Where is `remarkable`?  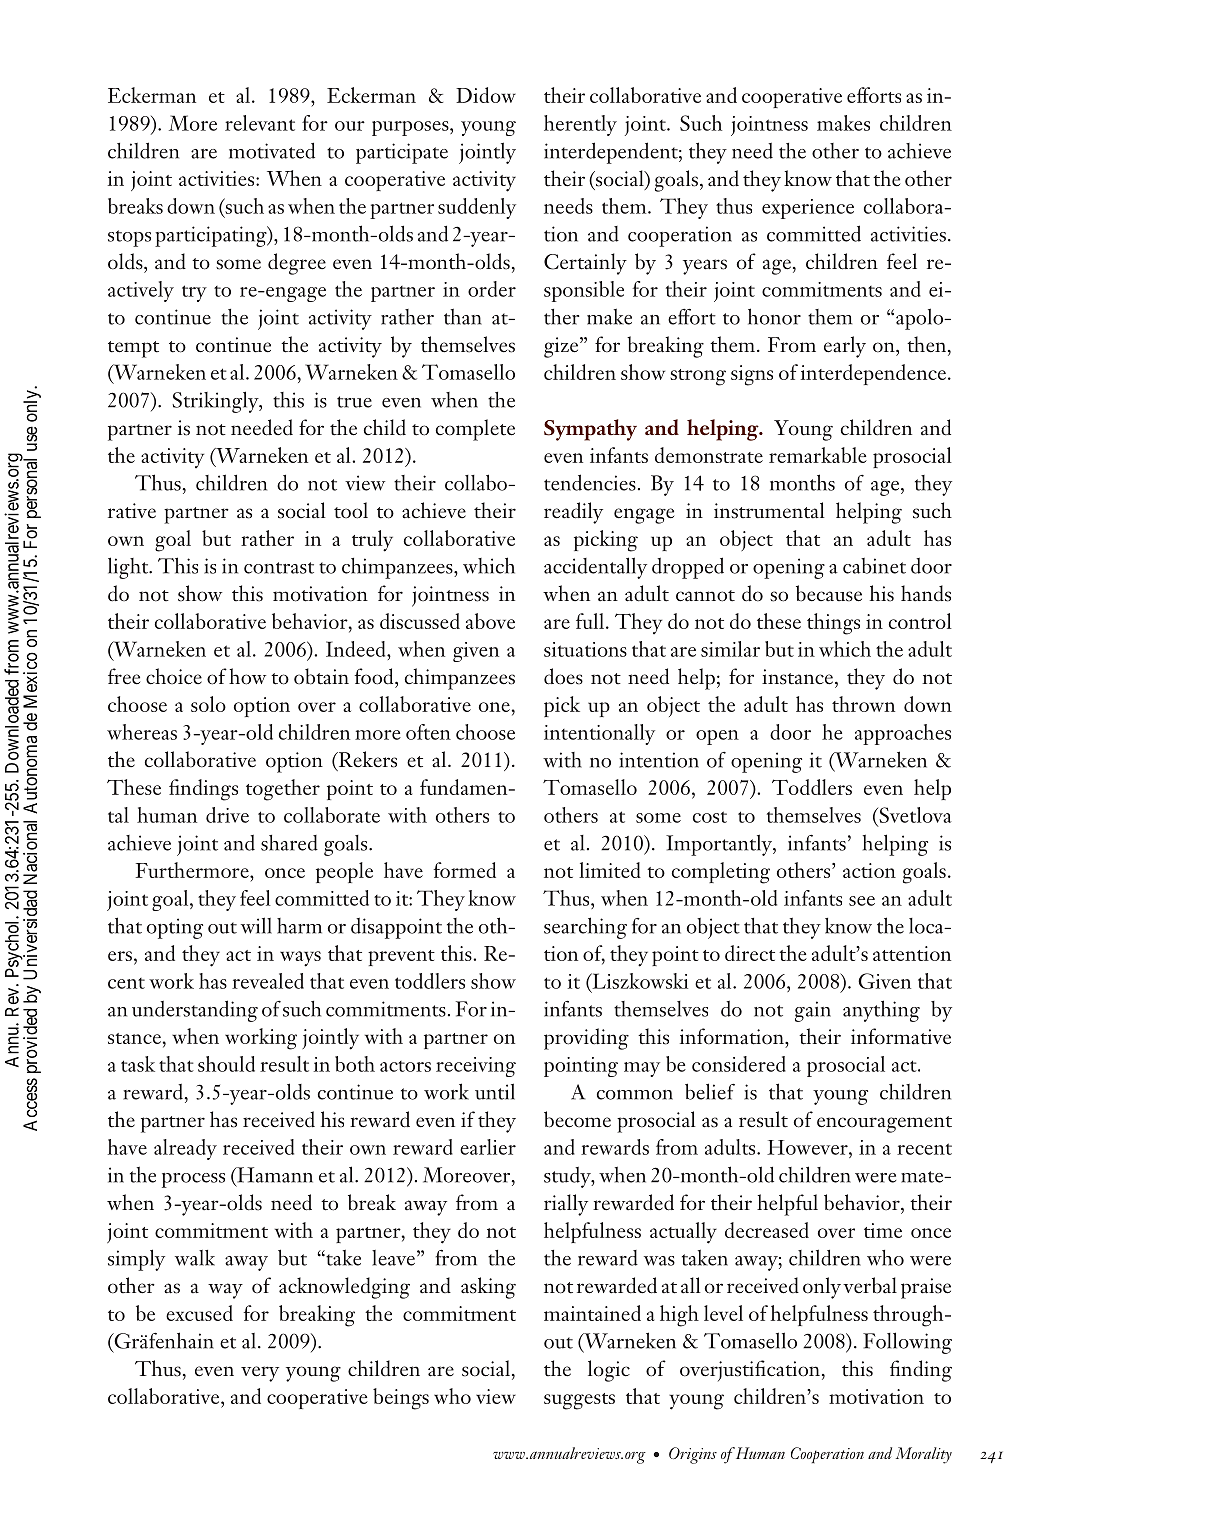 remarkable is located at coordinates (818, 455).
